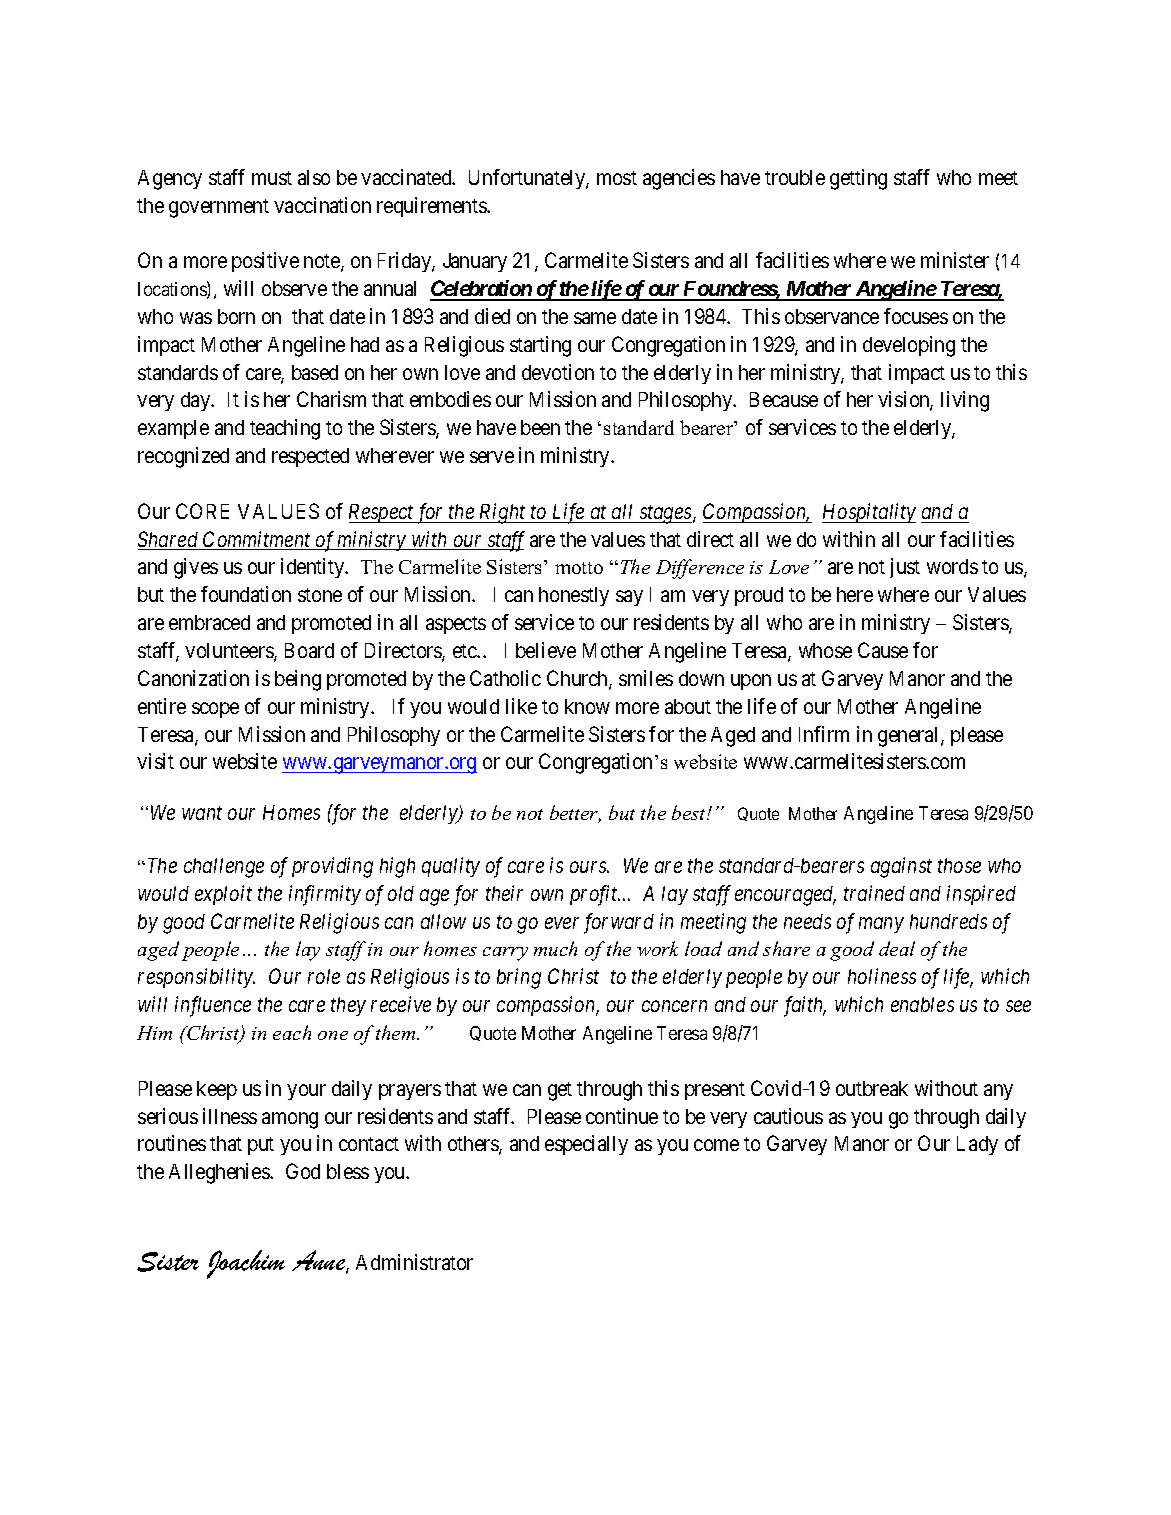 This image has width=1171, height=1515. Describe the element at coordinates (587, 706) in the image. I see `know` at that location.
